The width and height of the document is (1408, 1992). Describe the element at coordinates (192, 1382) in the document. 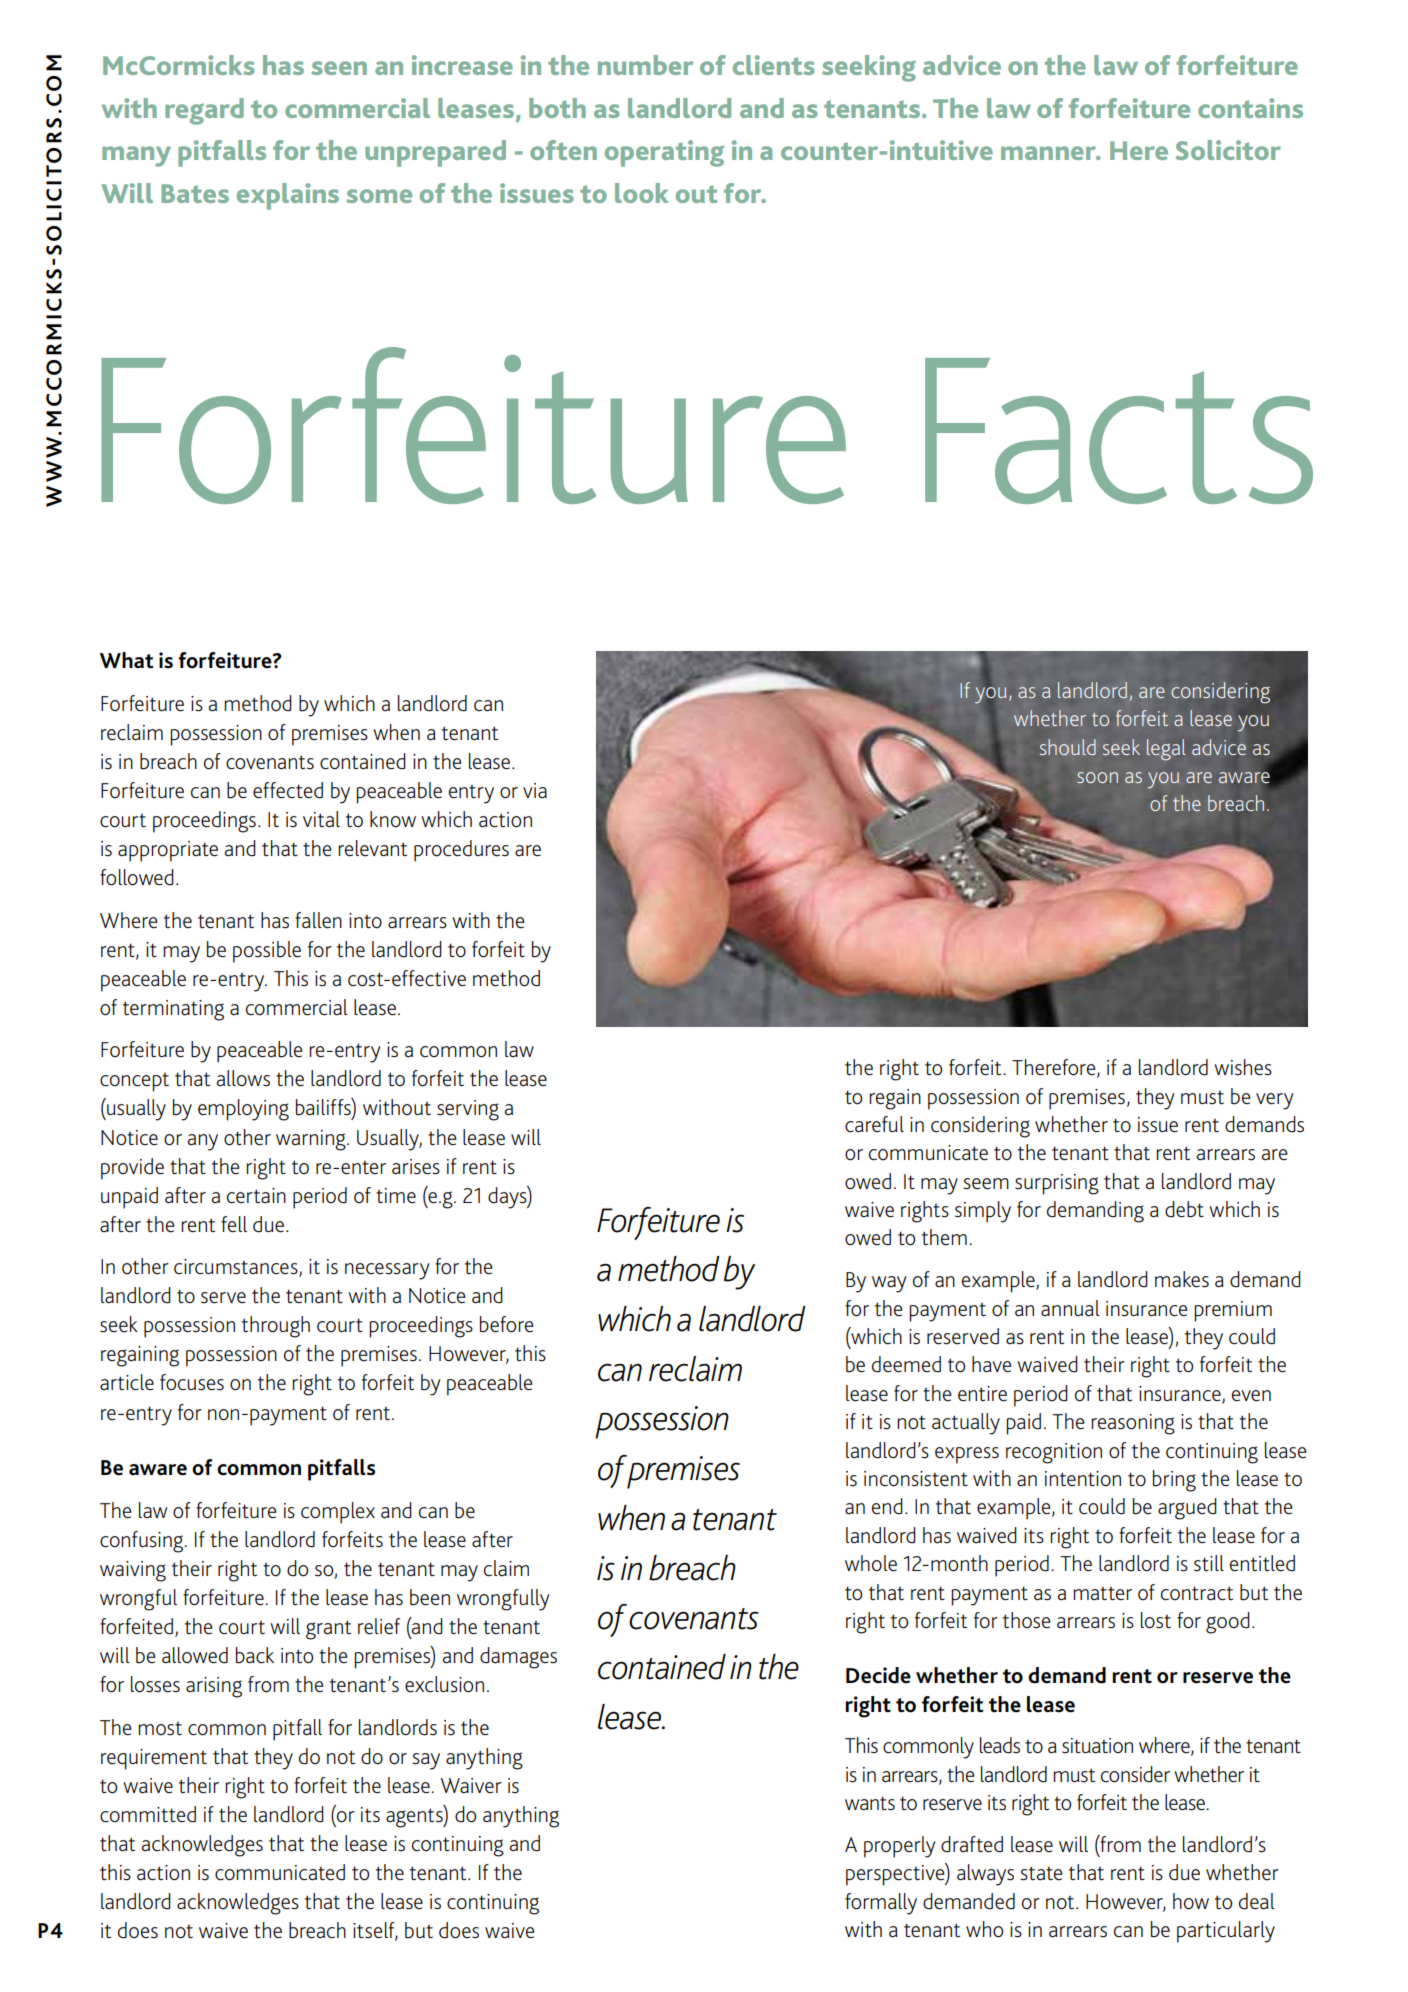

I see `focuses` at that location.
